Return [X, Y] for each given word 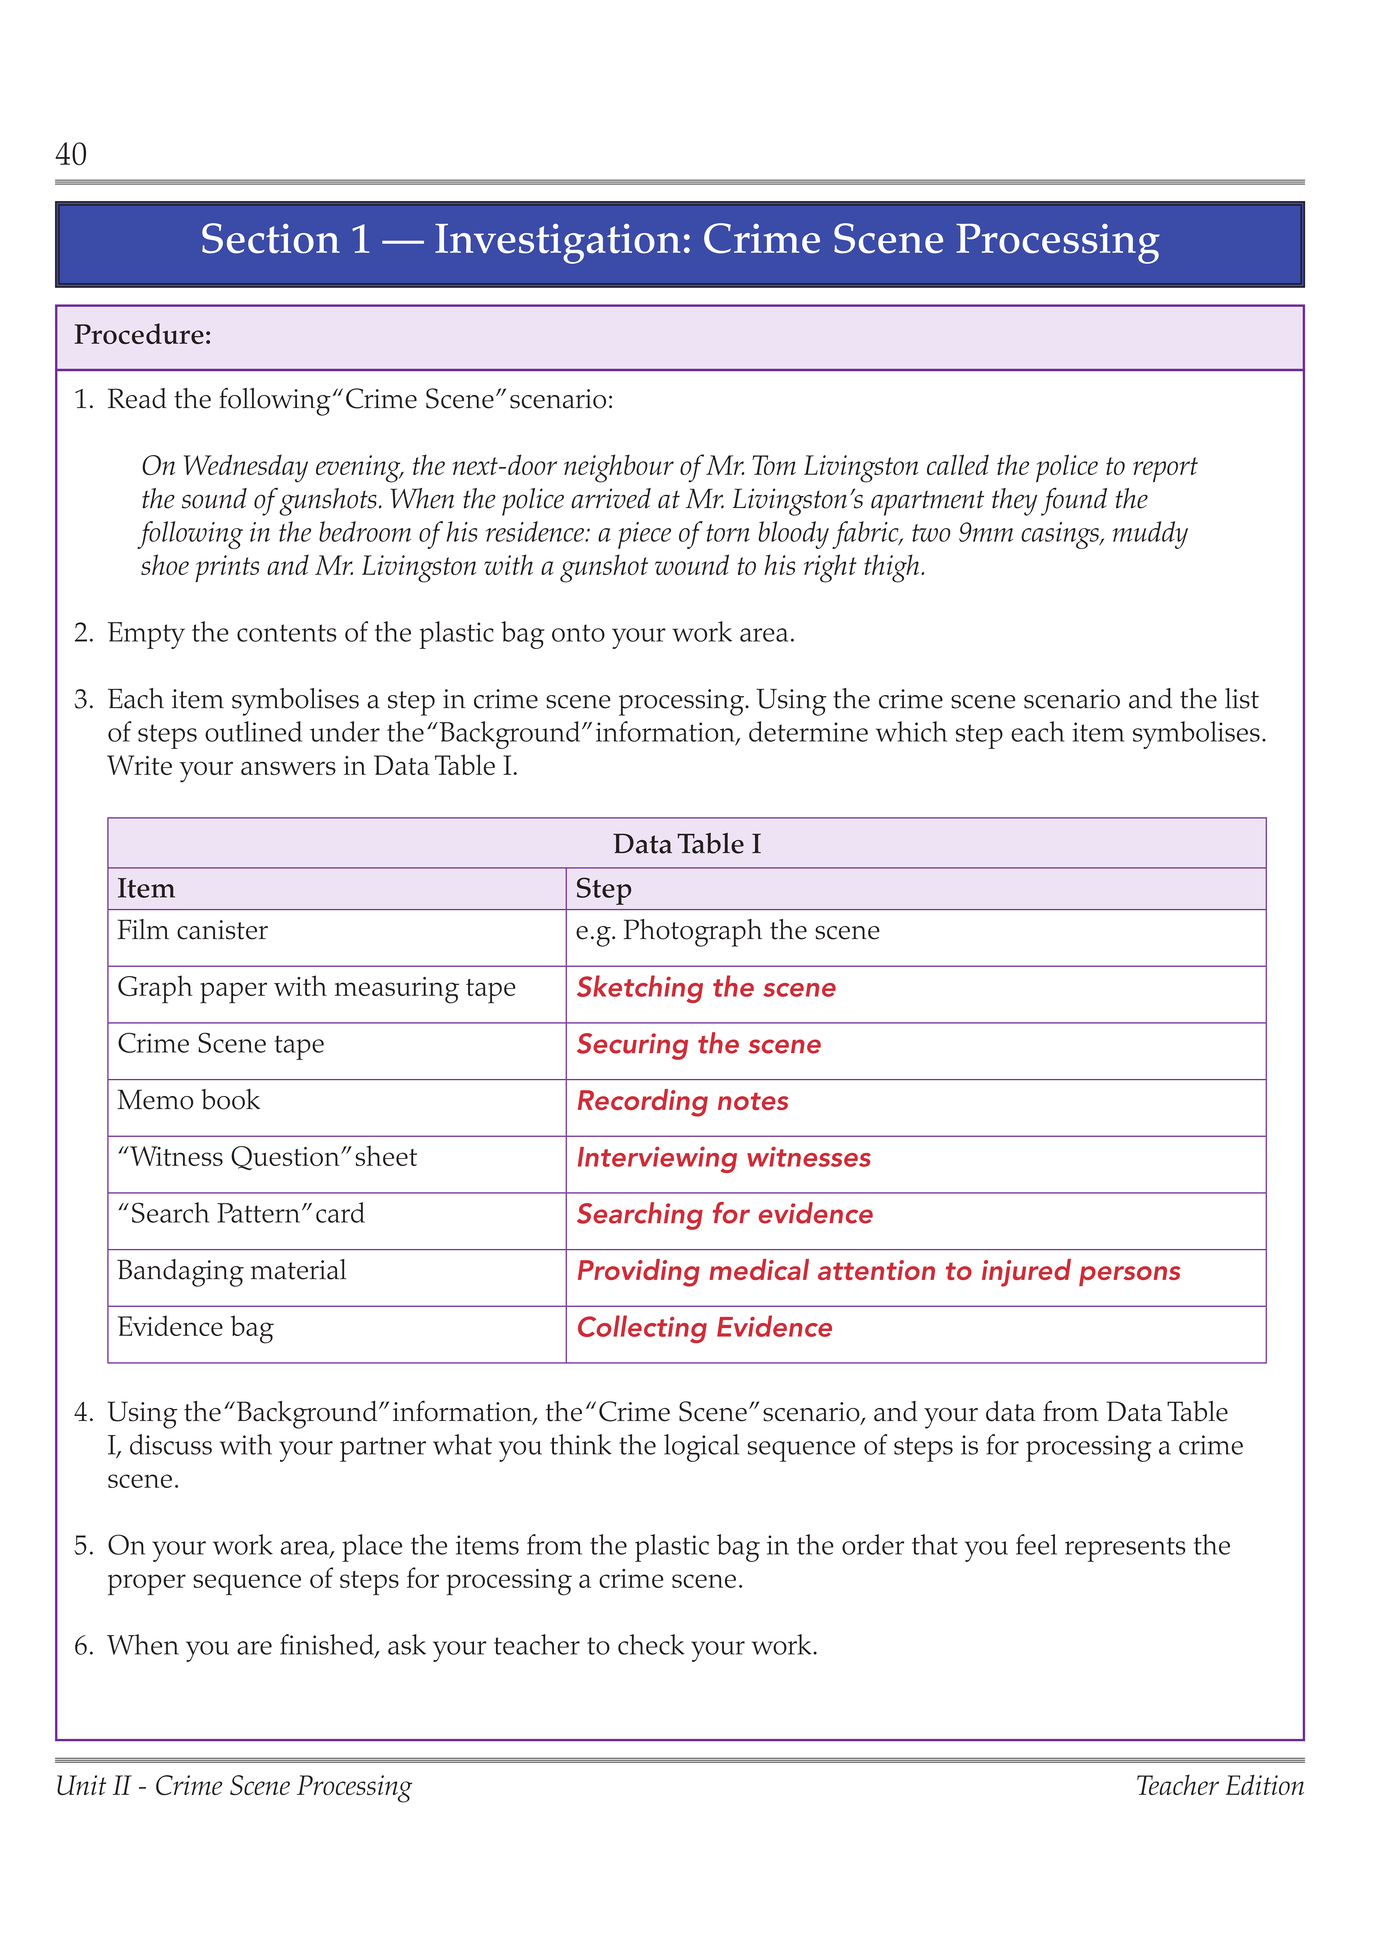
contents [287, 633]
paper [233, 993]
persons [1129, 1276]
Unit [81, 1785]
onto [578, 633]
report [1165, 469]
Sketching [640, 989]
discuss [171, 1444]
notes [753, 1101]
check [651, 1644]
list [1242, 698]
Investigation [557, 244]
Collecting [642, 1329]
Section [271, 238]
